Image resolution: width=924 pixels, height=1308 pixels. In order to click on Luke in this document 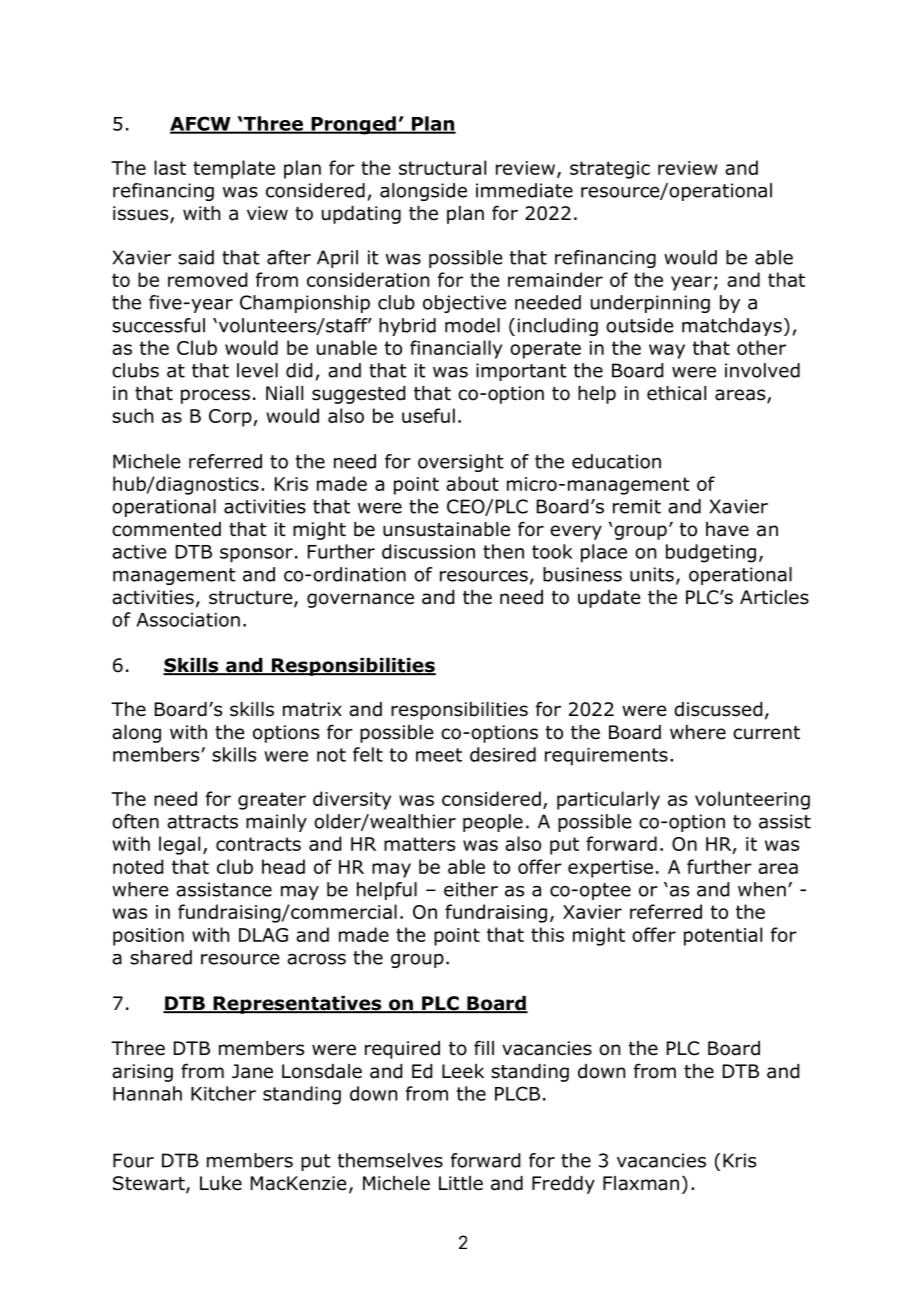, I will do `click(221, 1183)`.
